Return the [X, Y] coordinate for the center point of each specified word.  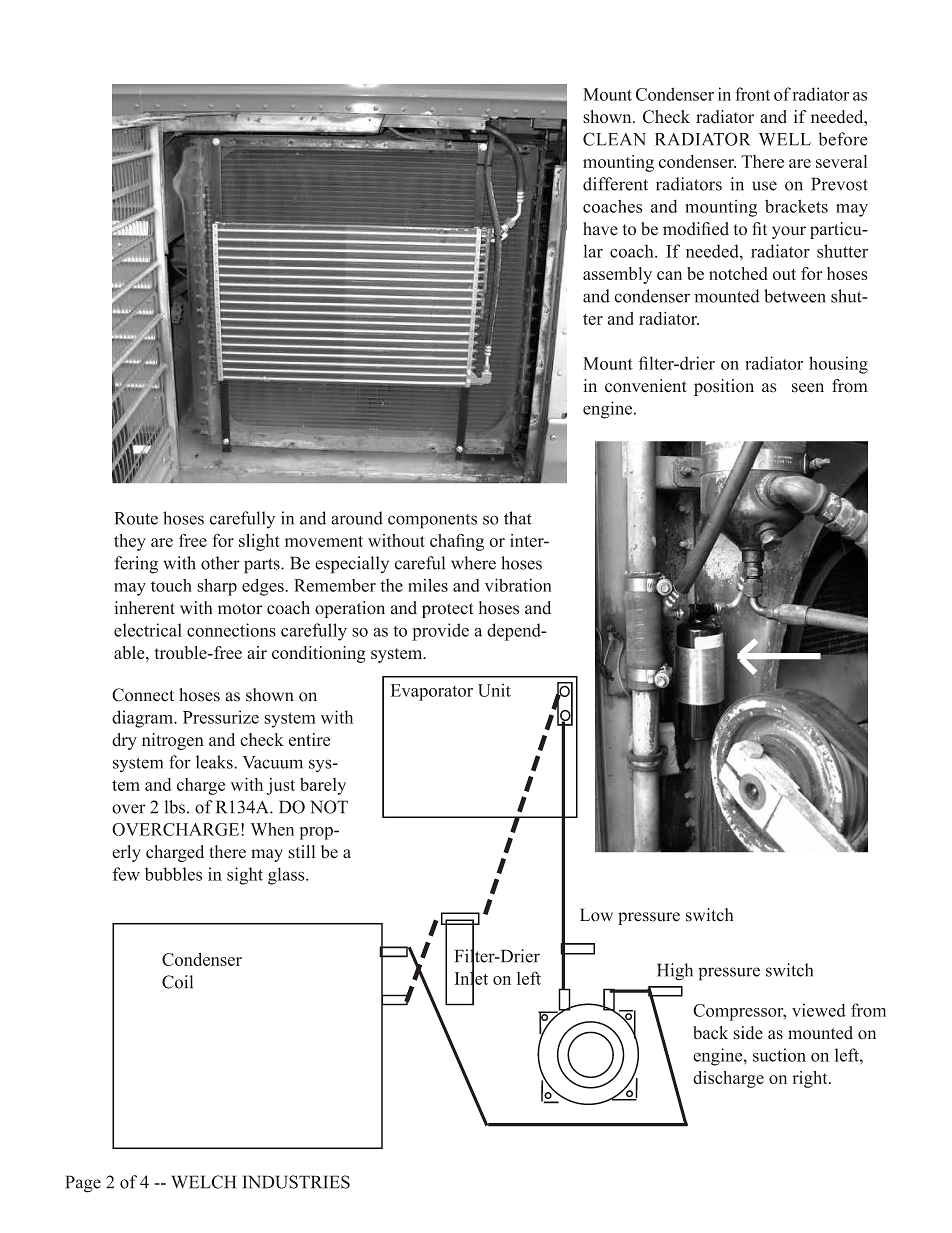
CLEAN [614, 139]
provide [440, 632]
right [811, 1079]
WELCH [203, 1182]
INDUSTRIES [296, 1182]
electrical [148, 630]
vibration [518, 585]
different [615, 184]
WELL [785, 139]
